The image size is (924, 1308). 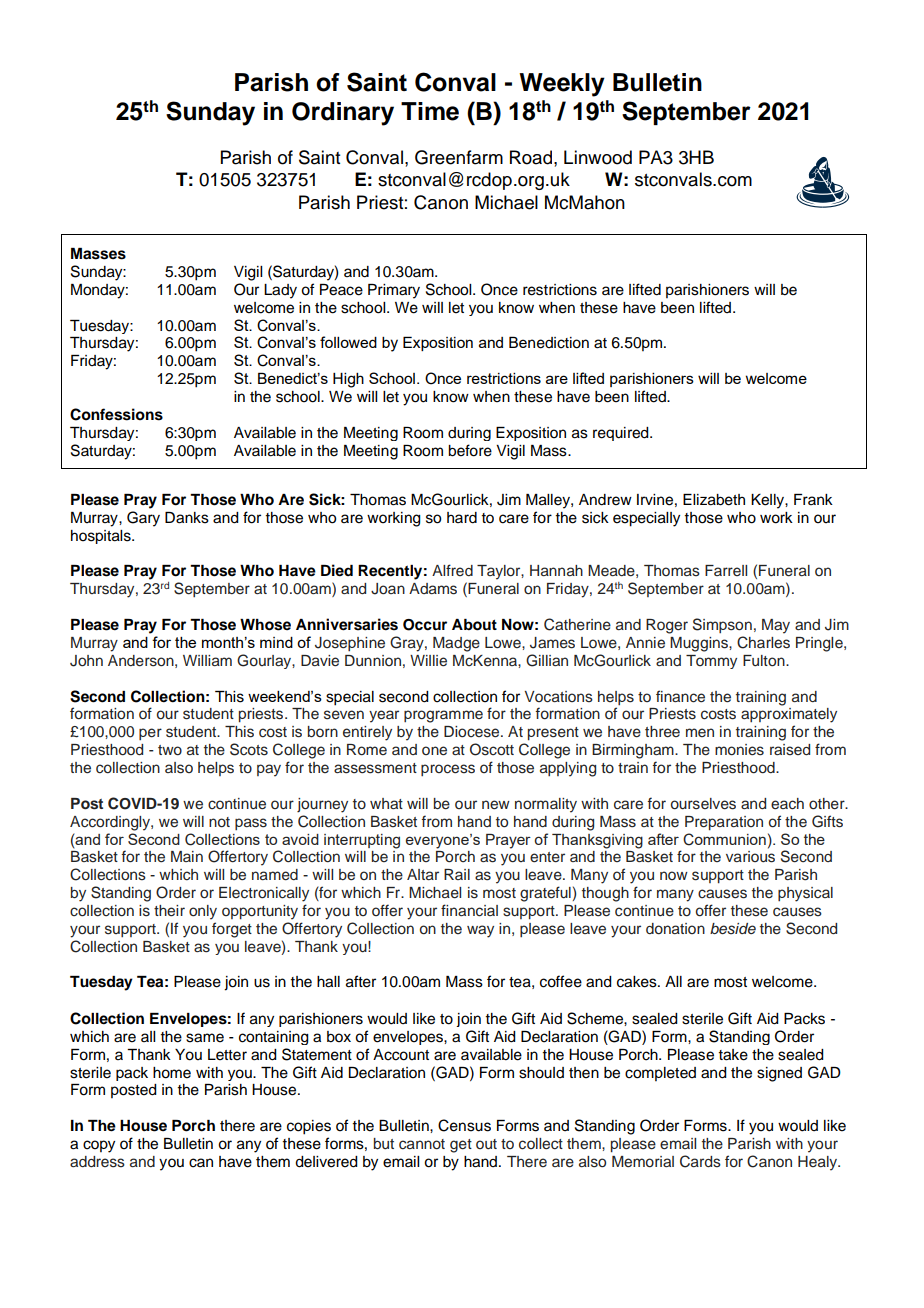 What do you see at coordinates (464, 1125) in the screenshot?
I see `Census` at bounding box center [464, 1125].
